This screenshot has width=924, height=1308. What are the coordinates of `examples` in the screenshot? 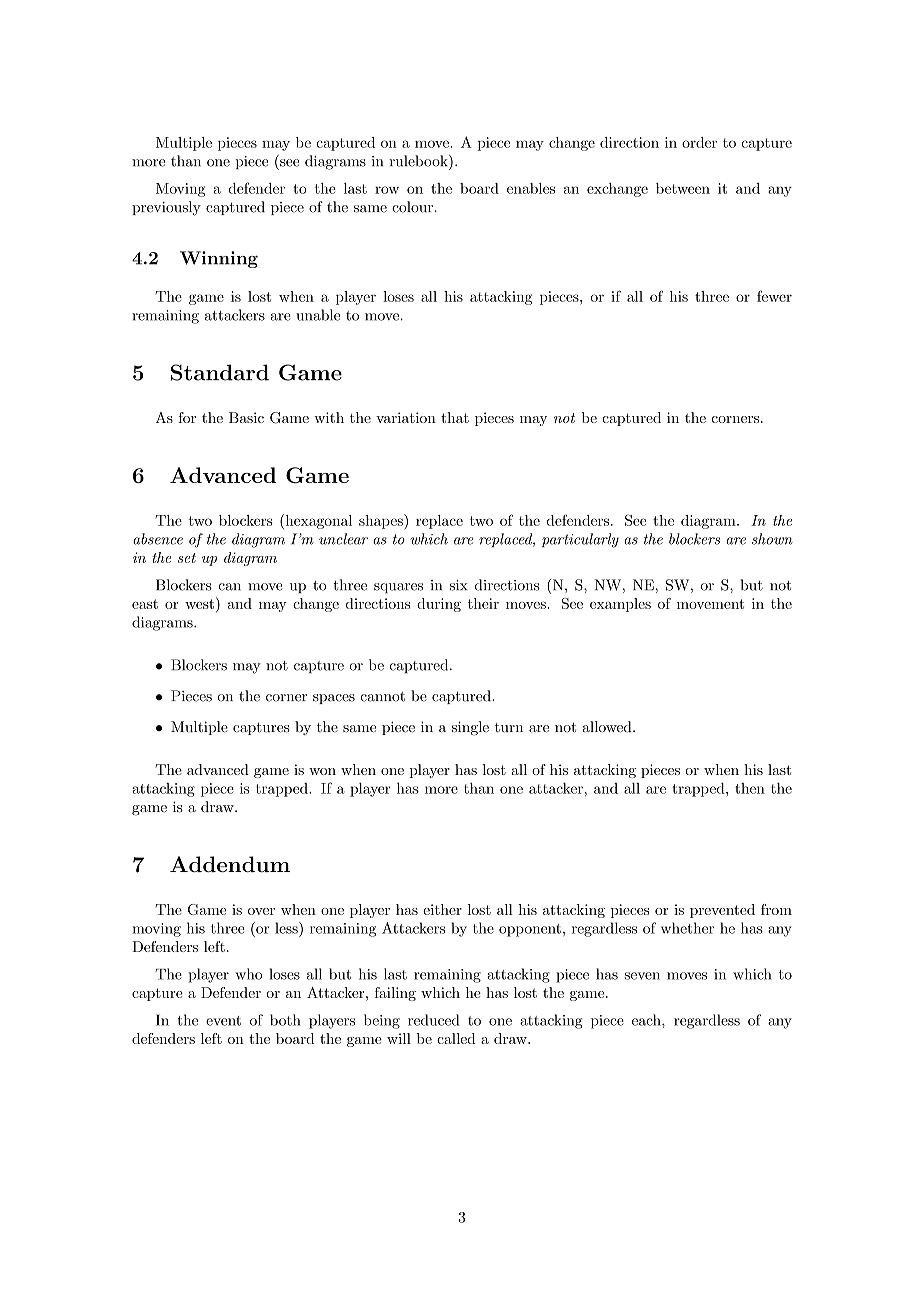 It's located at (620, 605).
